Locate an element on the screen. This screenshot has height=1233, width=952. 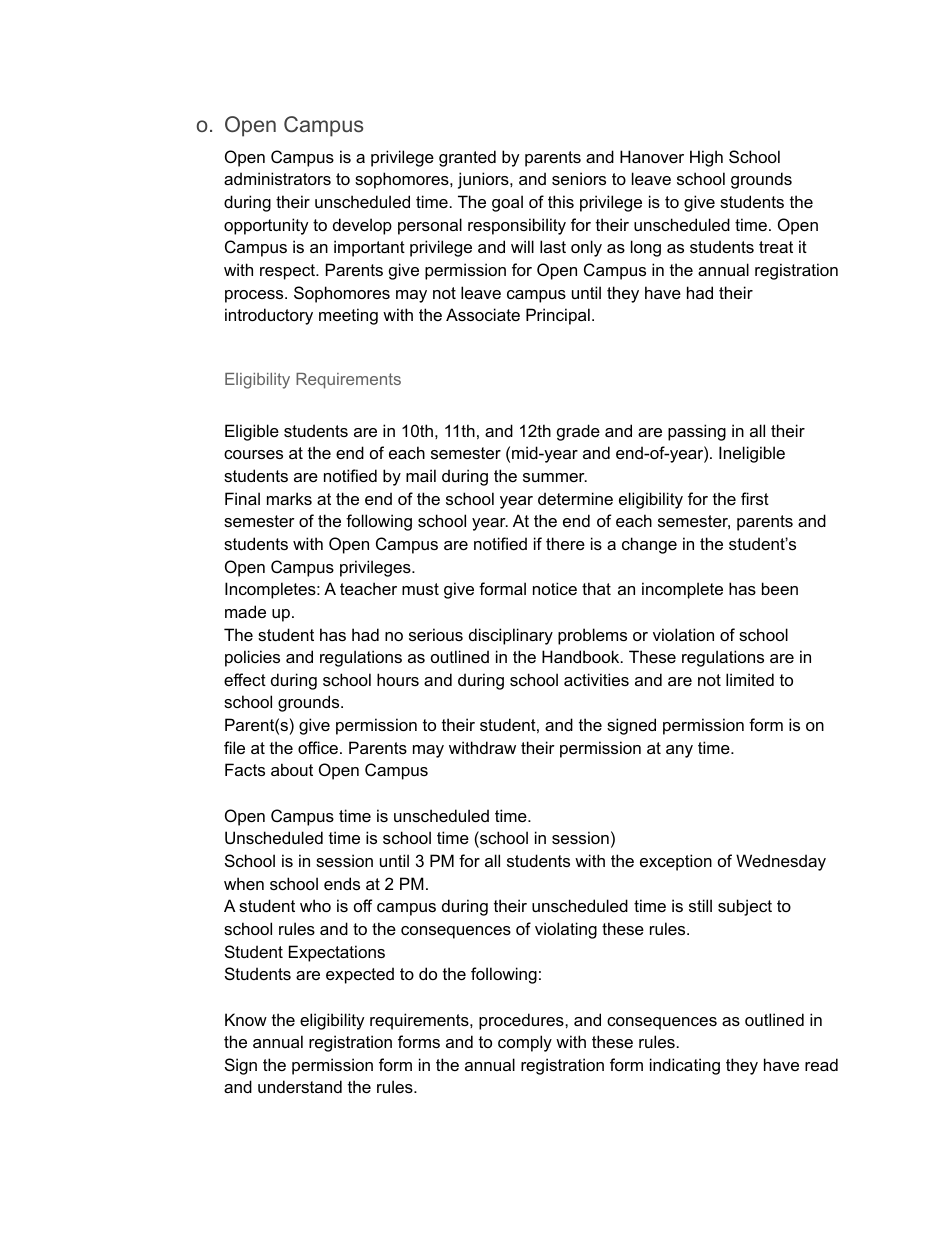
first is located at coordinates (755, 498).
